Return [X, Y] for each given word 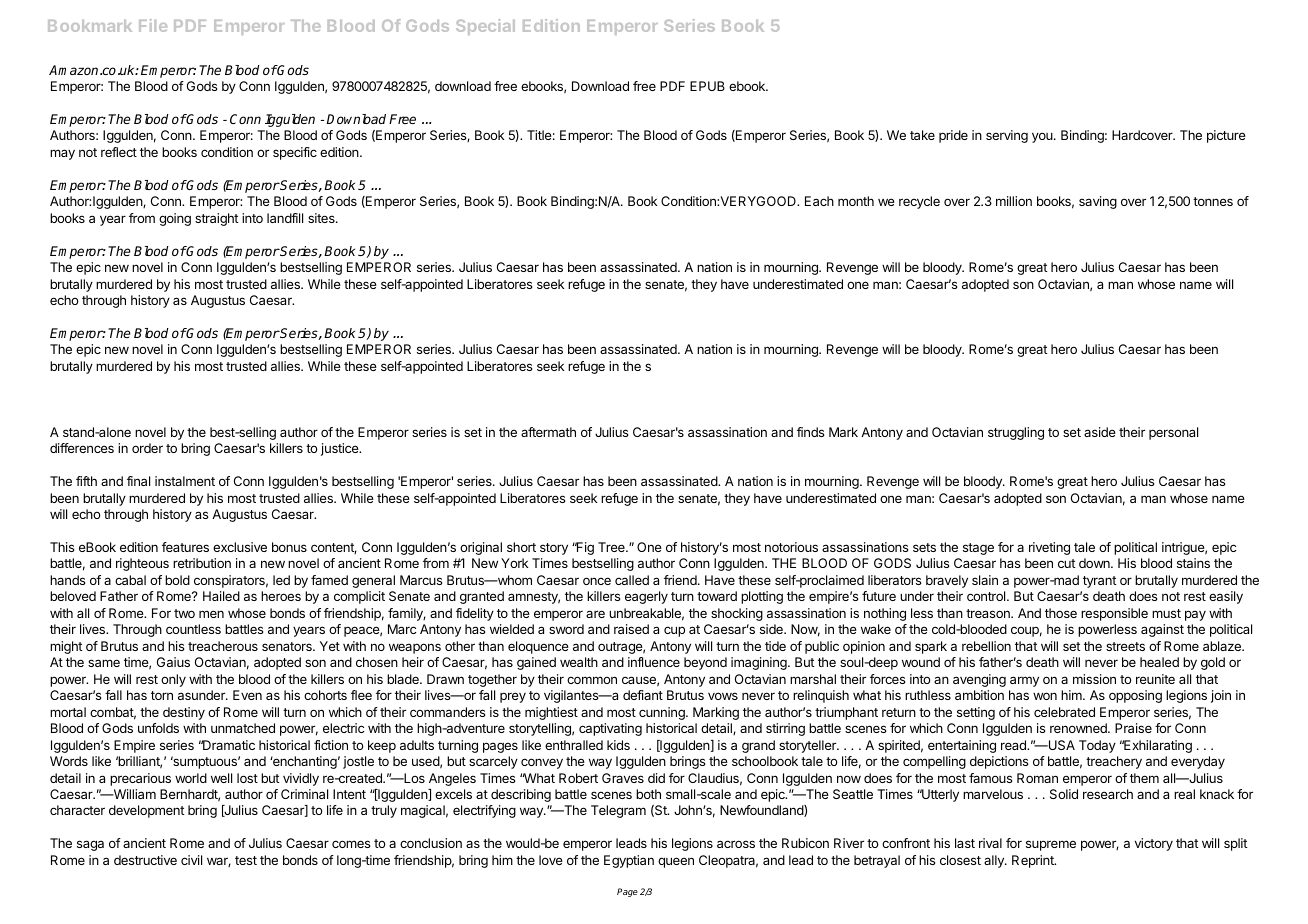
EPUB [707, 86]
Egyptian [629, 861]
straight [216, 219]
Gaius [173, 662]
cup [674, 631]
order [147, 448]
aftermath [548, 432]
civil [191, 860]
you [1043, 137]
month [856, 201]
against [1162, 630]
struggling [1016, 433]
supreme [1051, 845]
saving [1098, 202]
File [153, 25]
